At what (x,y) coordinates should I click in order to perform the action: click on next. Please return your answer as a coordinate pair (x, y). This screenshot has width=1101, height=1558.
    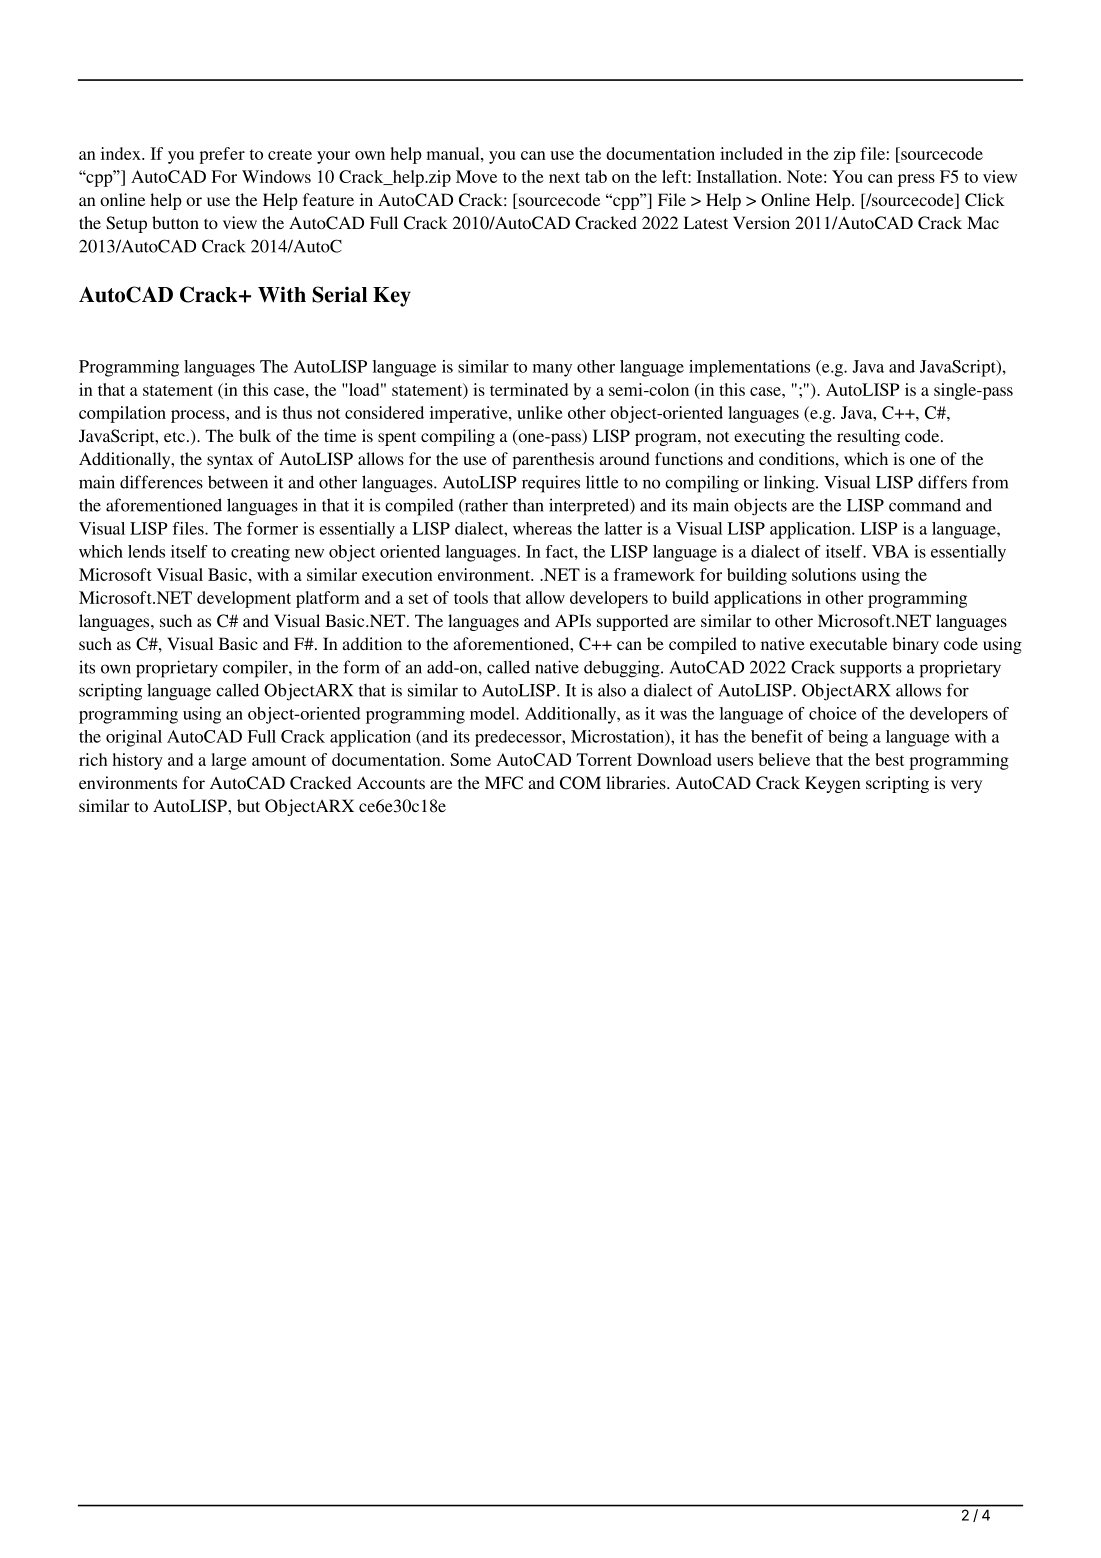
    Looking at the image, I should click on (564, 177).
